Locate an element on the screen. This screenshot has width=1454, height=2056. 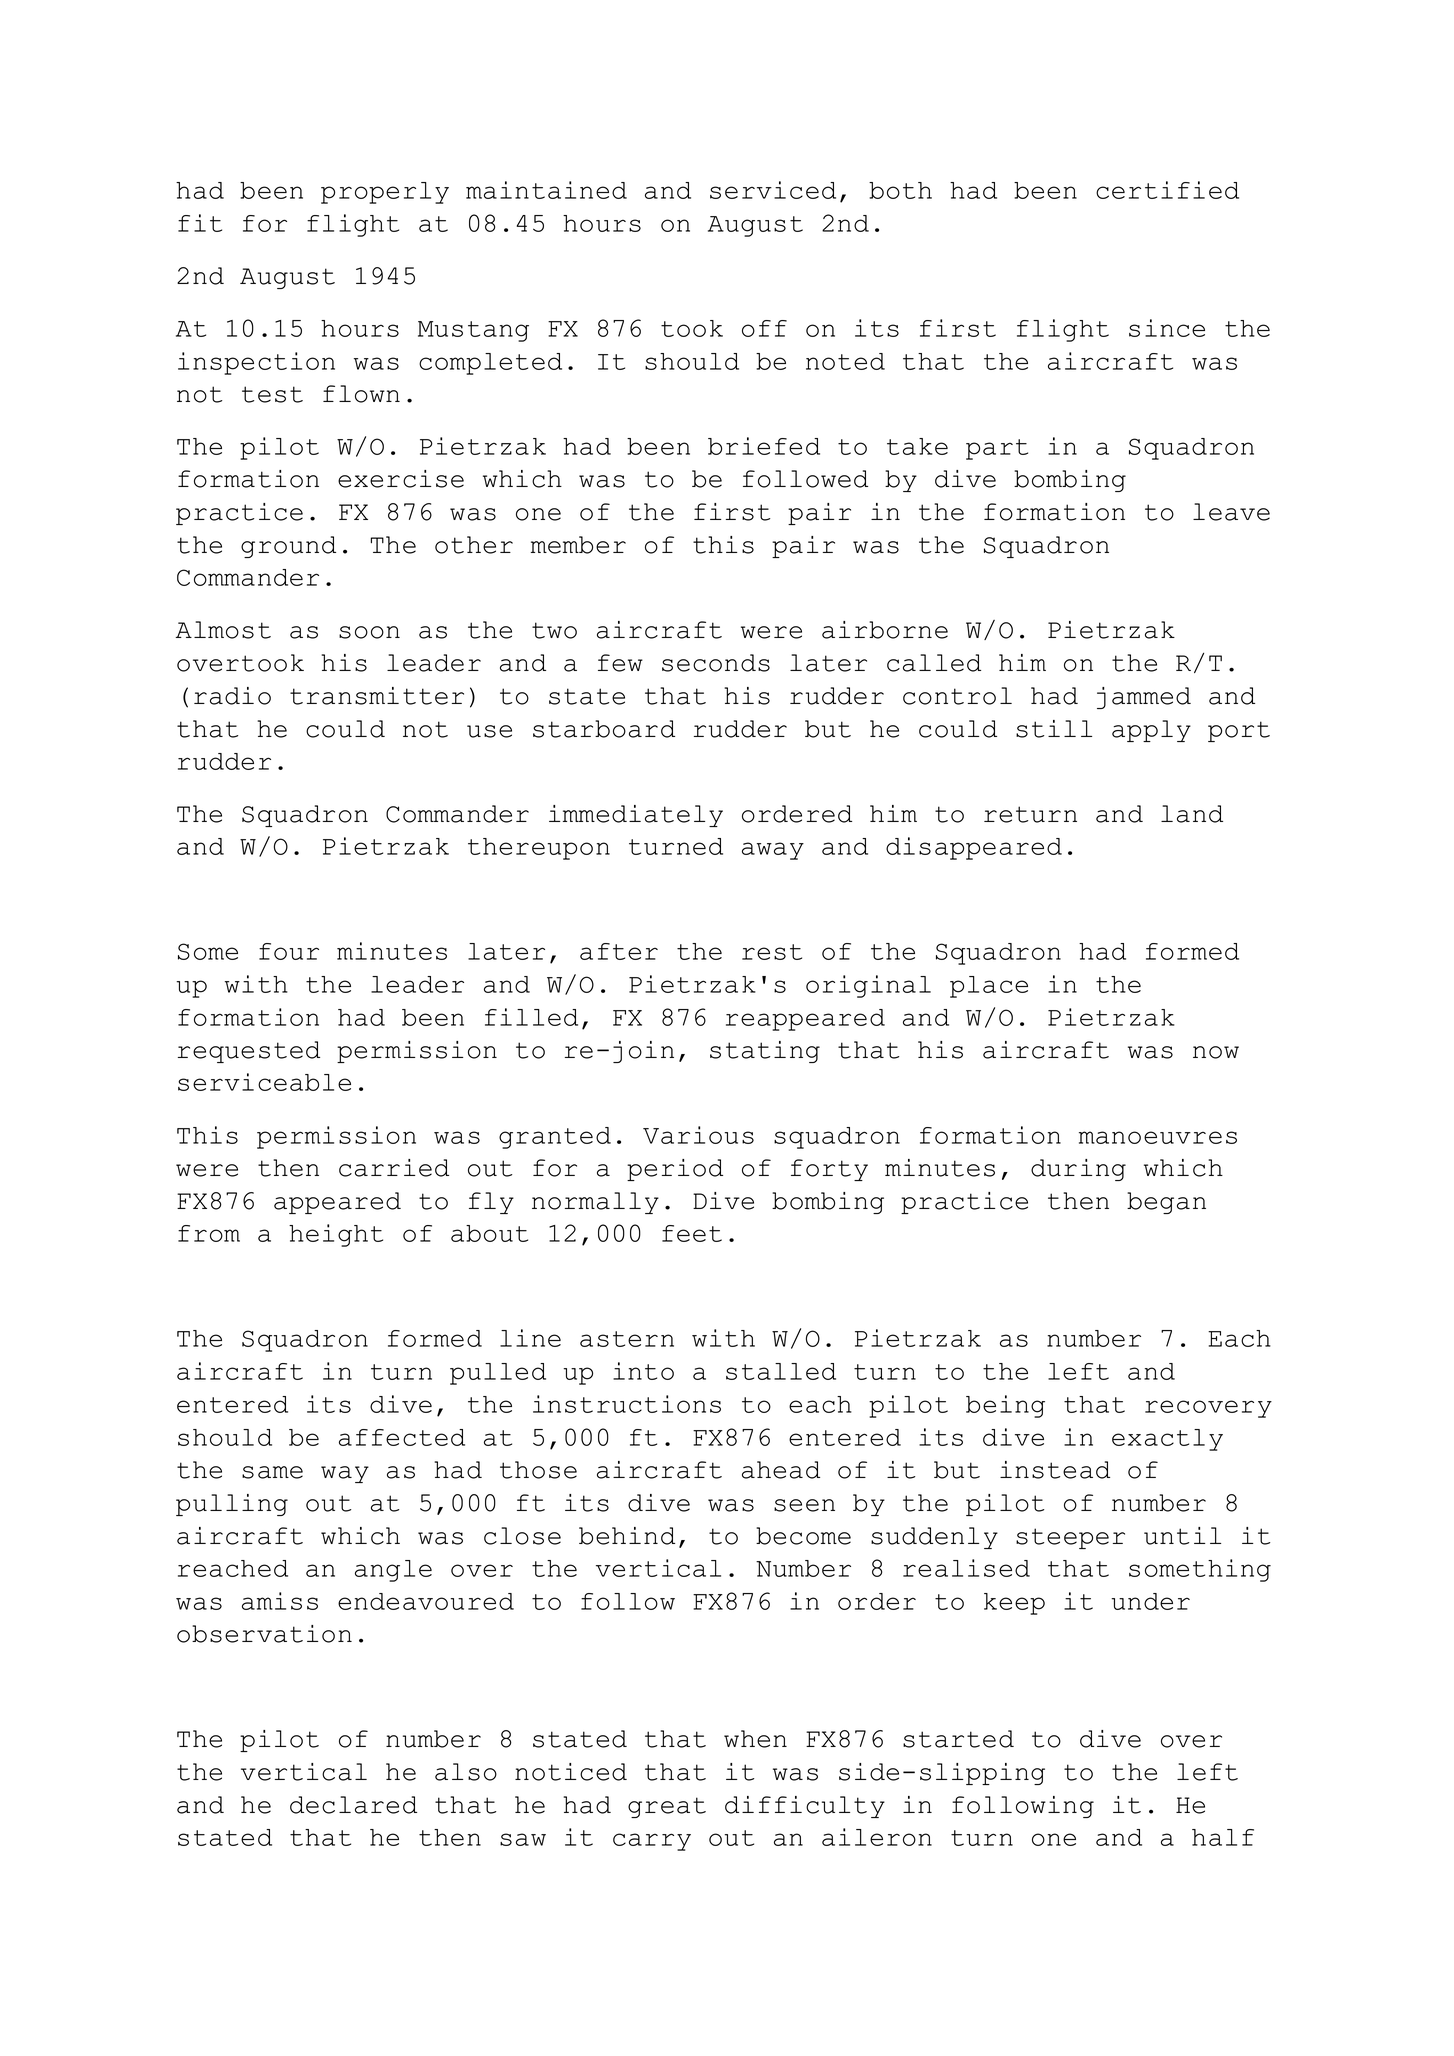
properly is located at coordinates (385, 193).
